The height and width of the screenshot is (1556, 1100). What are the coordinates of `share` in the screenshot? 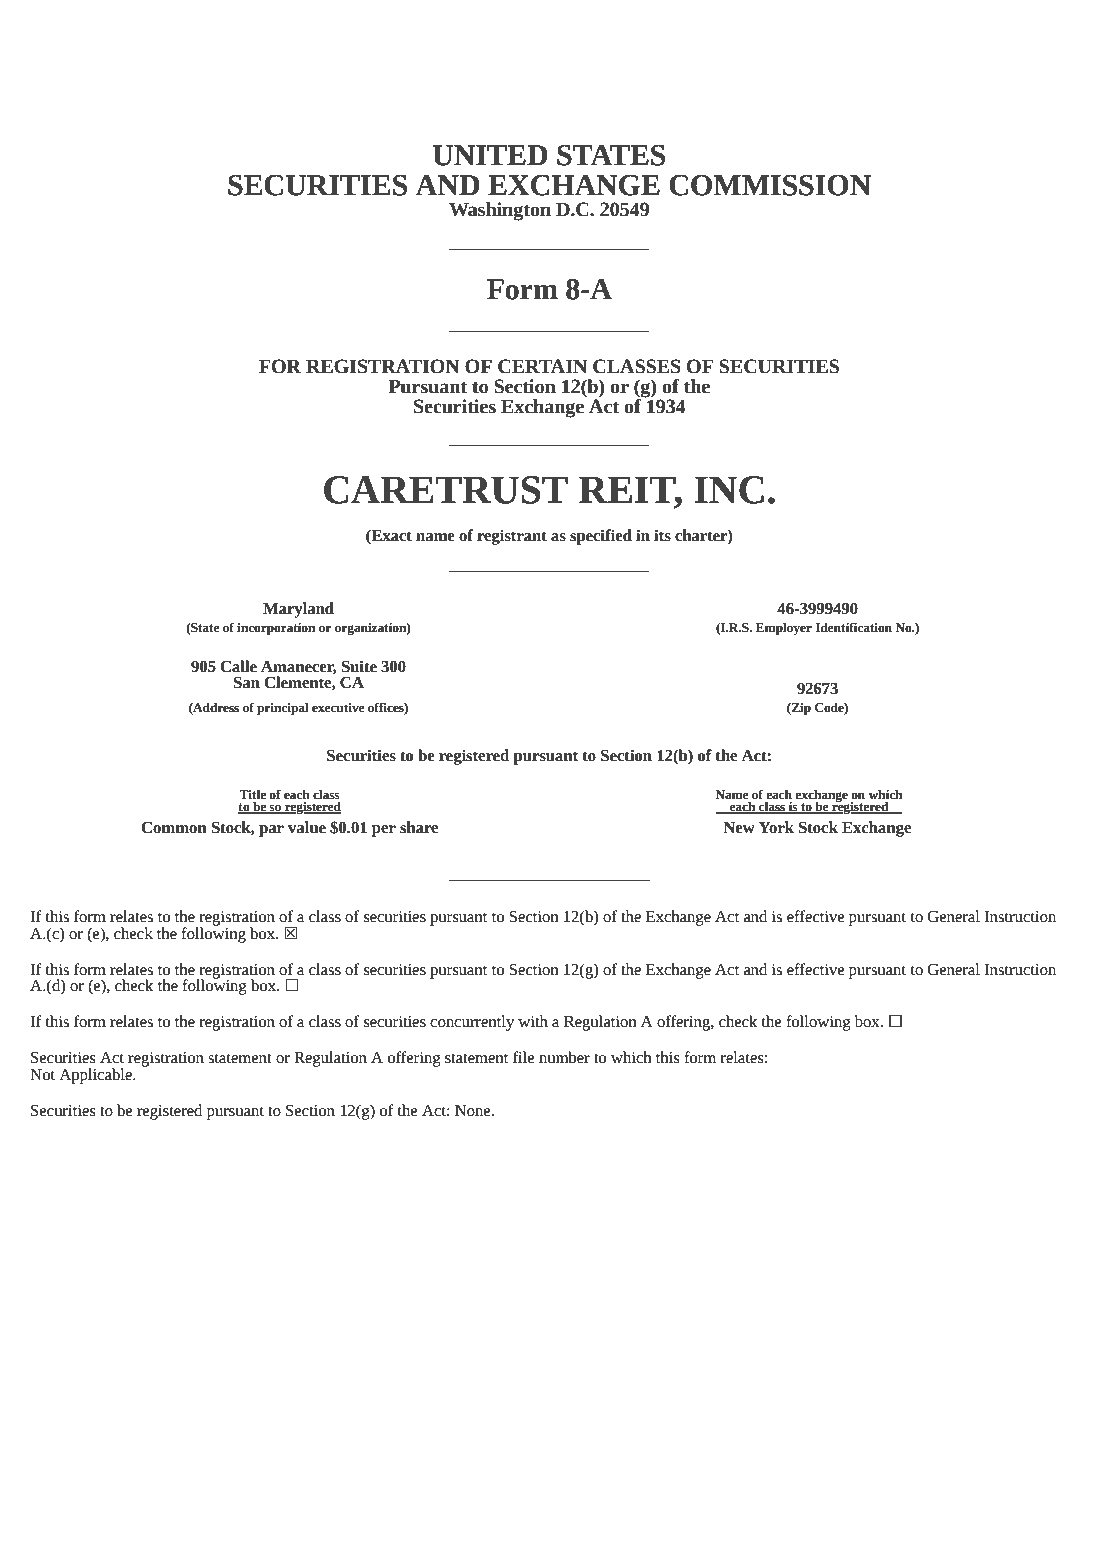 It's located at (419, 827).
